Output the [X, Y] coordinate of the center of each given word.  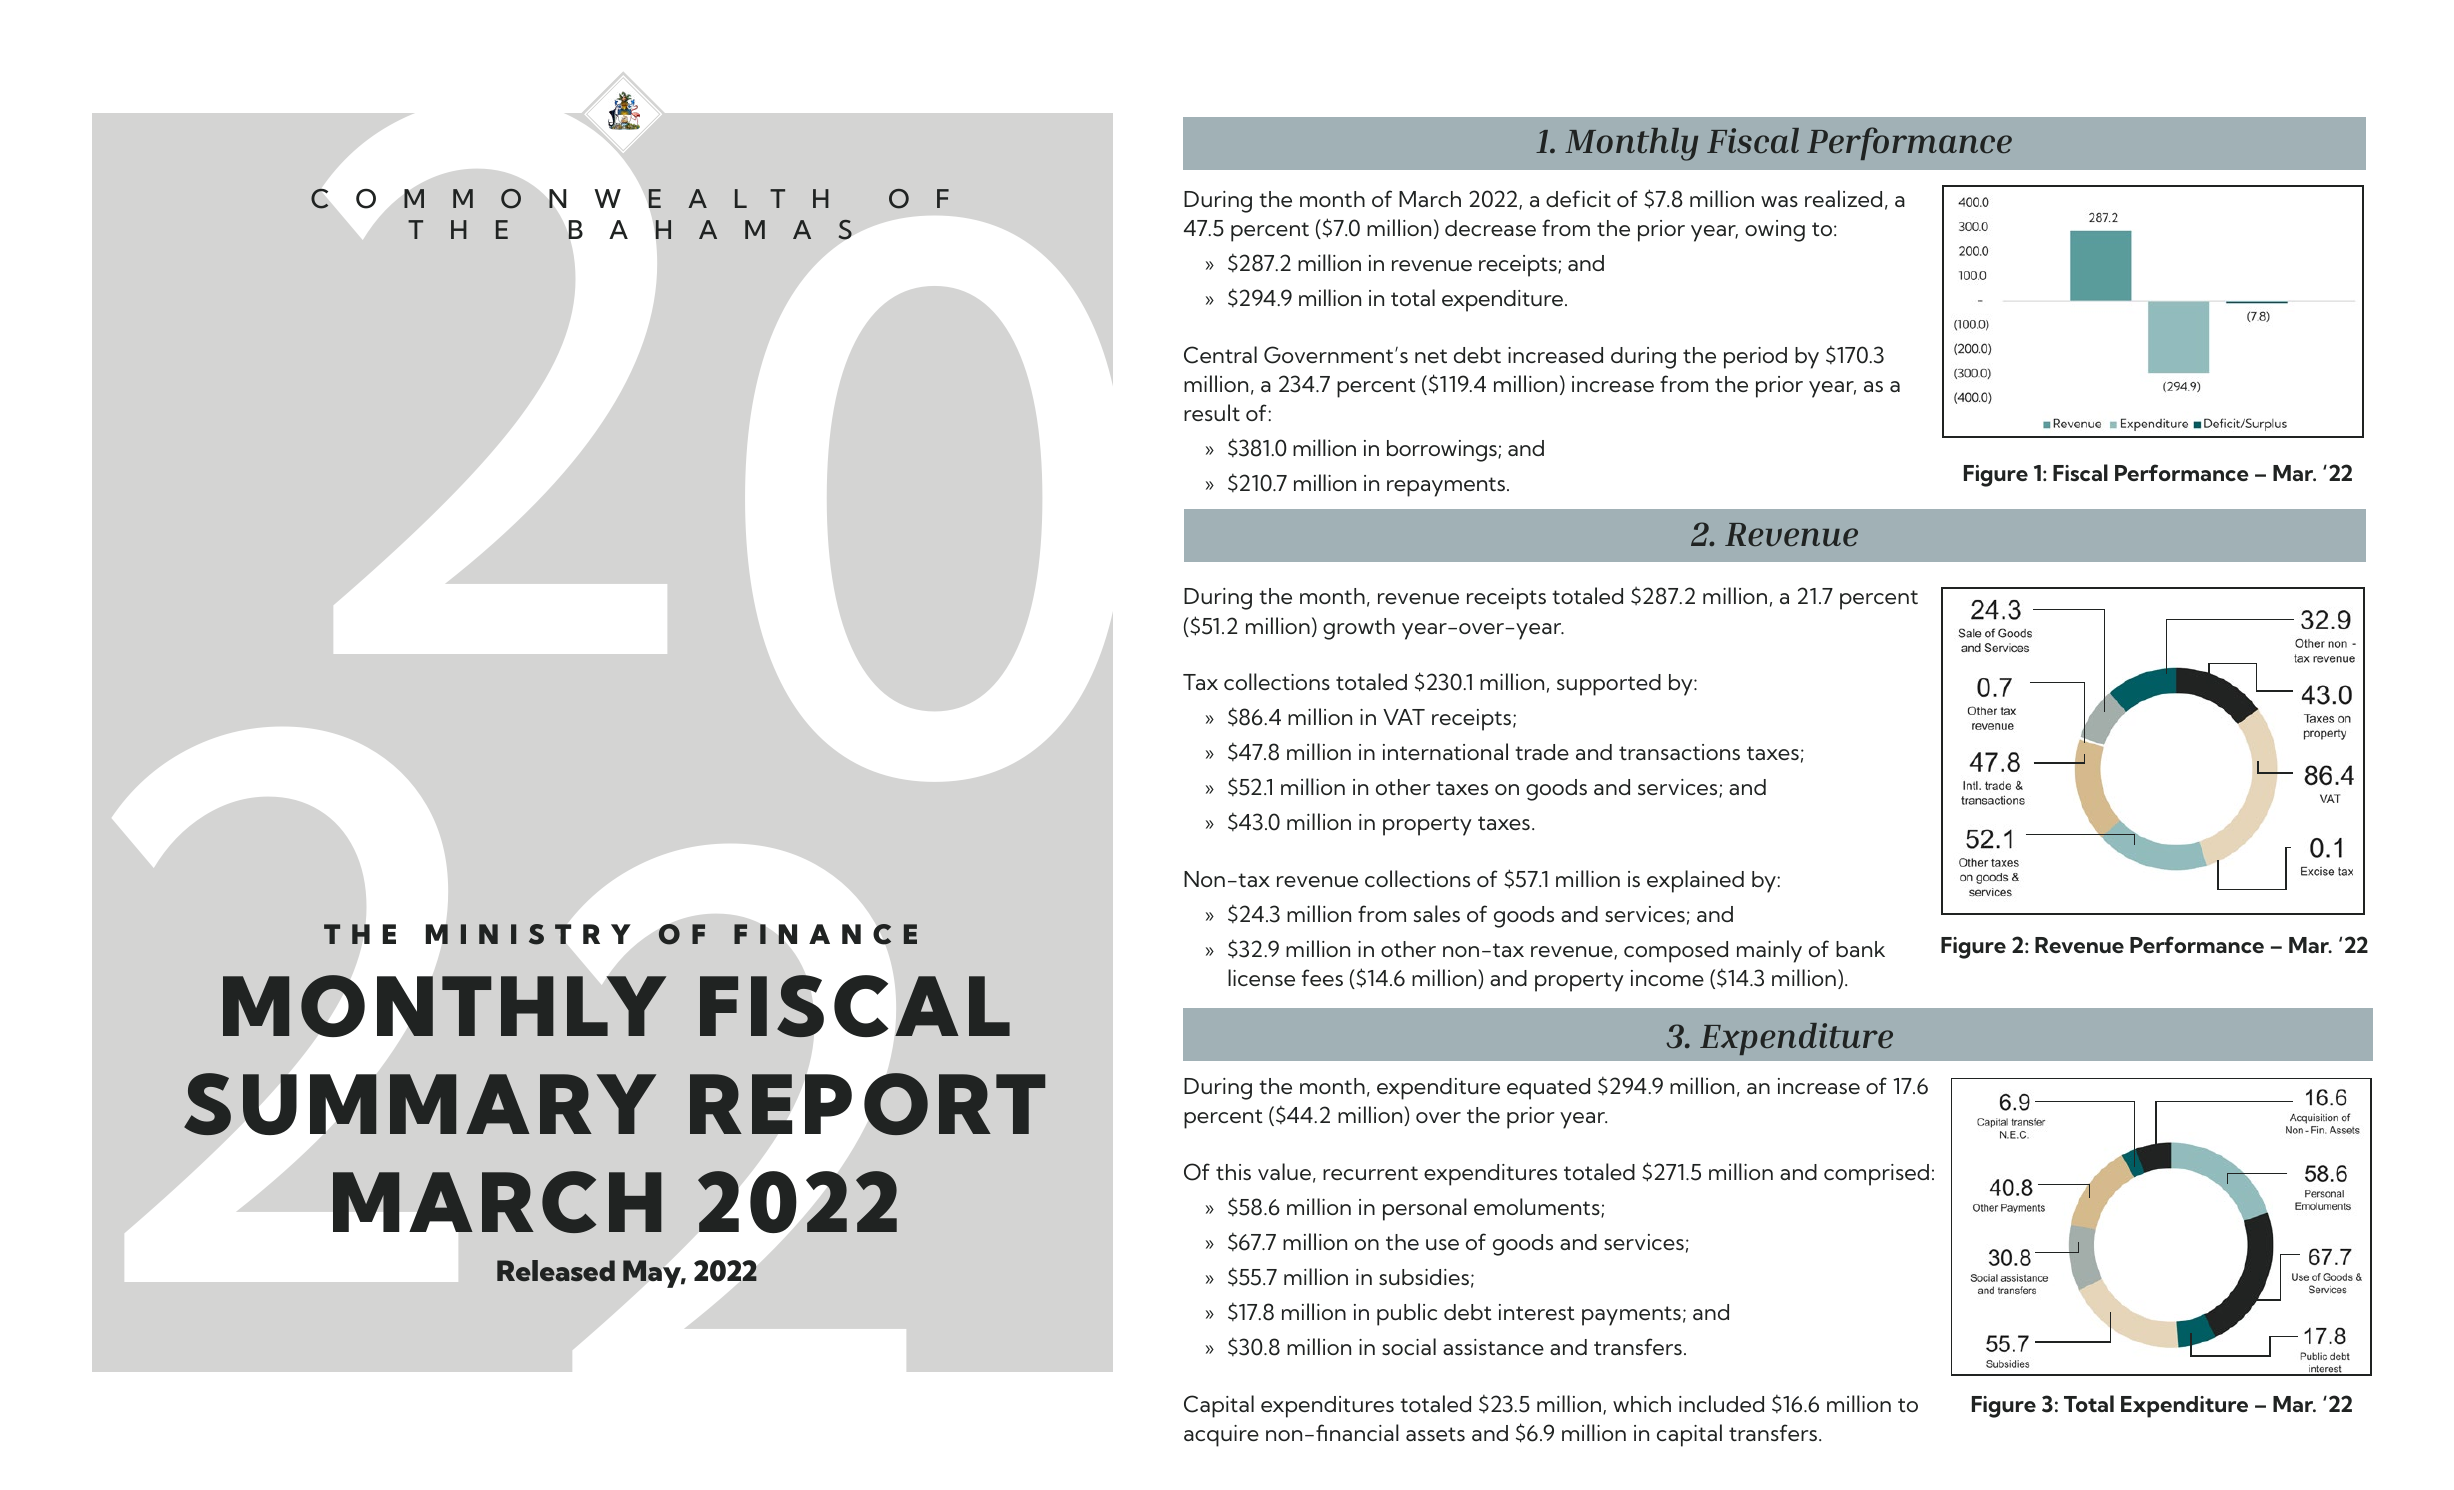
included [1721, 1403]
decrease [1490, 228]
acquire [1221, 1436]
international [1445, 751]
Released [556, 1270]
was [1779, 201]
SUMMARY [420, 1104]
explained [1695, 881]
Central [1220, 355]
